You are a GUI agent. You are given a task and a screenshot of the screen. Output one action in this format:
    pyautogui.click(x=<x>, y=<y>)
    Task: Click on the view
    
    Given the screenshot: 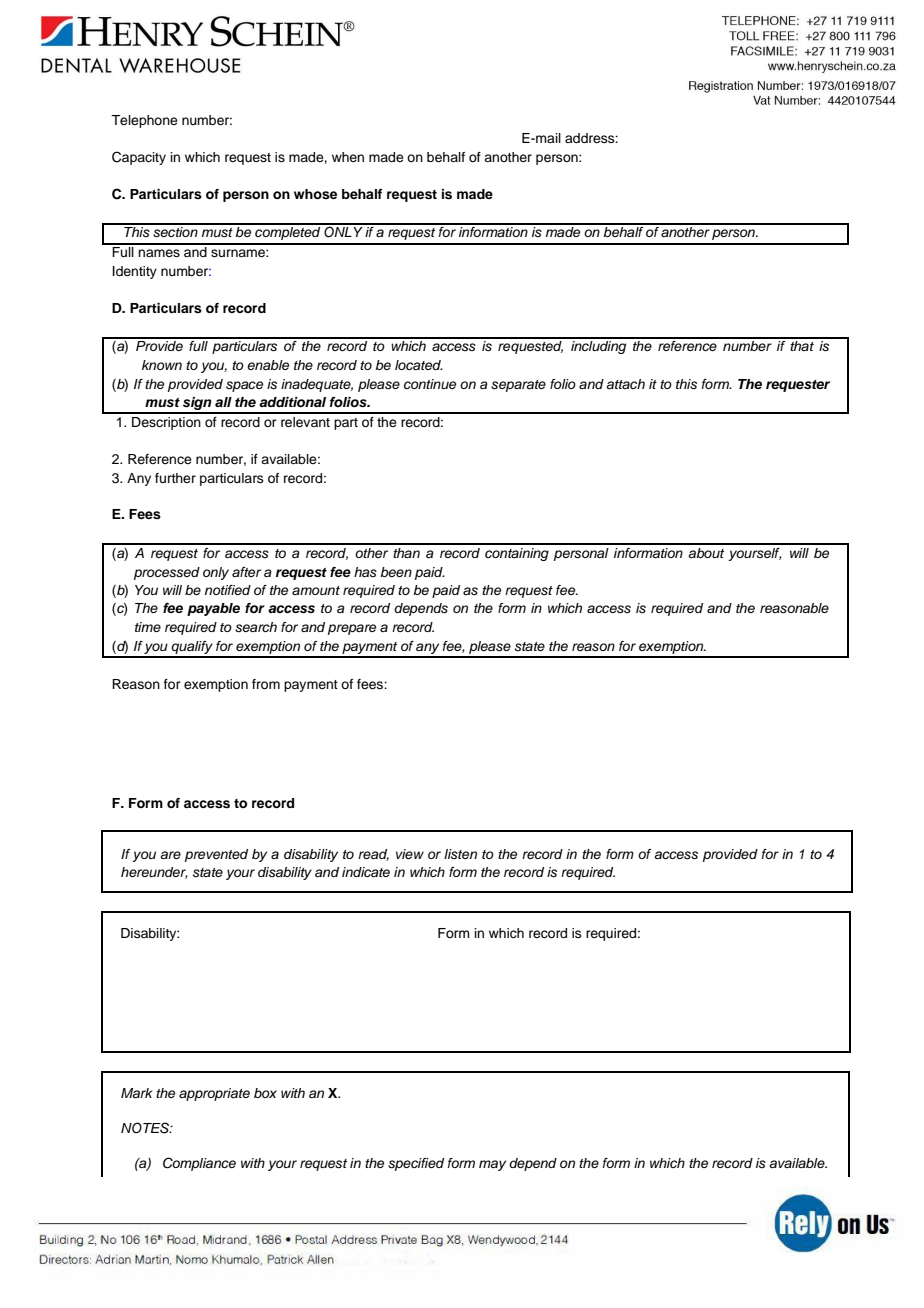 What is the action you would take?
    pyautogui.click(x=410, y=854)
